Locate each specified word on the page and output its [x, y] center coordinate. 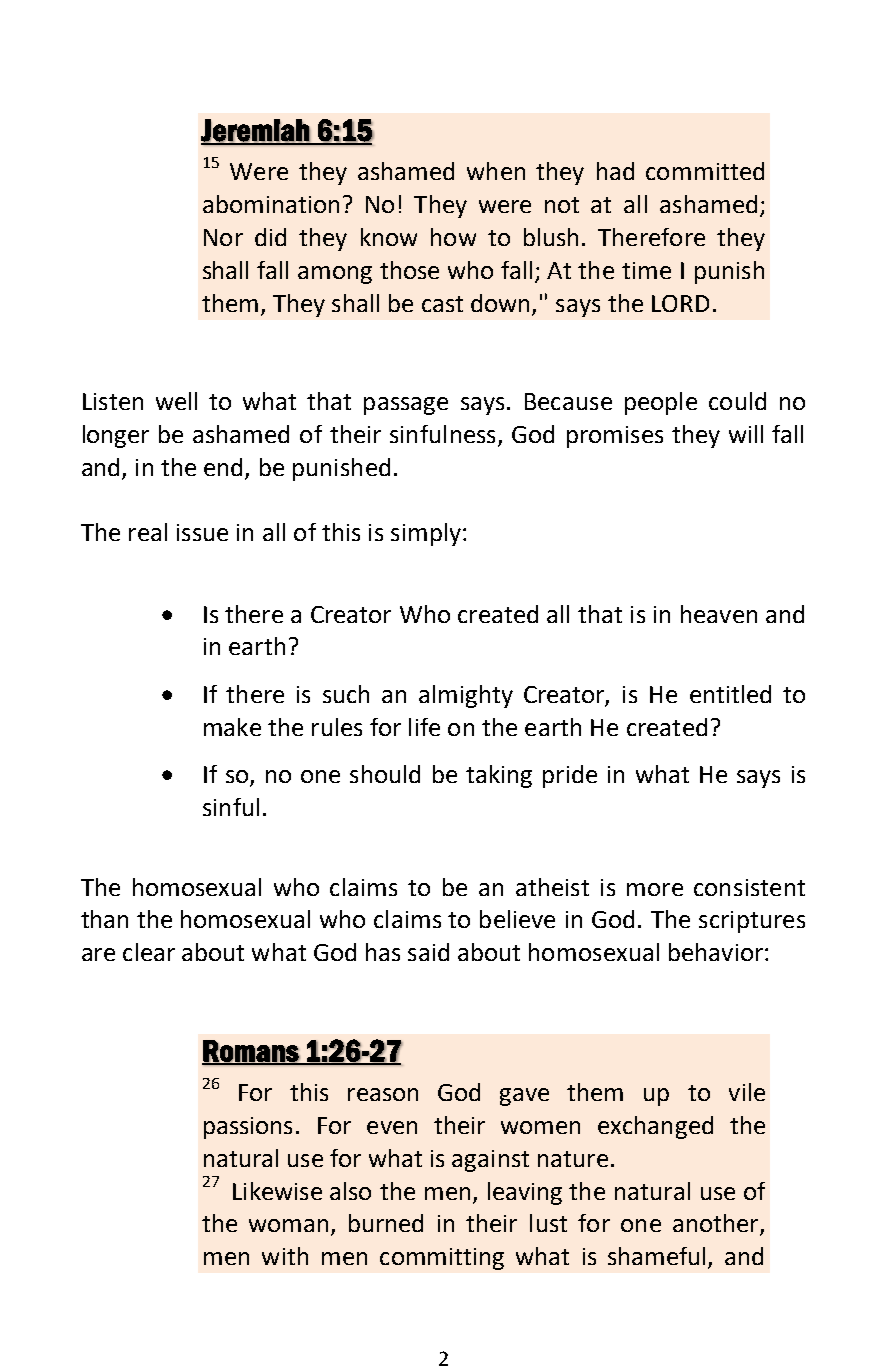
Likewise [277, 1191]
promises [615, 437]
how [453, 237]
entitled [730, 694]
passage [406, 406]
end [223, 467]
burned [386, 1223]
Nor [223, 237]
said [428, 952]
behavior [716, 952]
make [232, 727]
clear [149, 952]
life [424, 727]
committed [705, 171]
